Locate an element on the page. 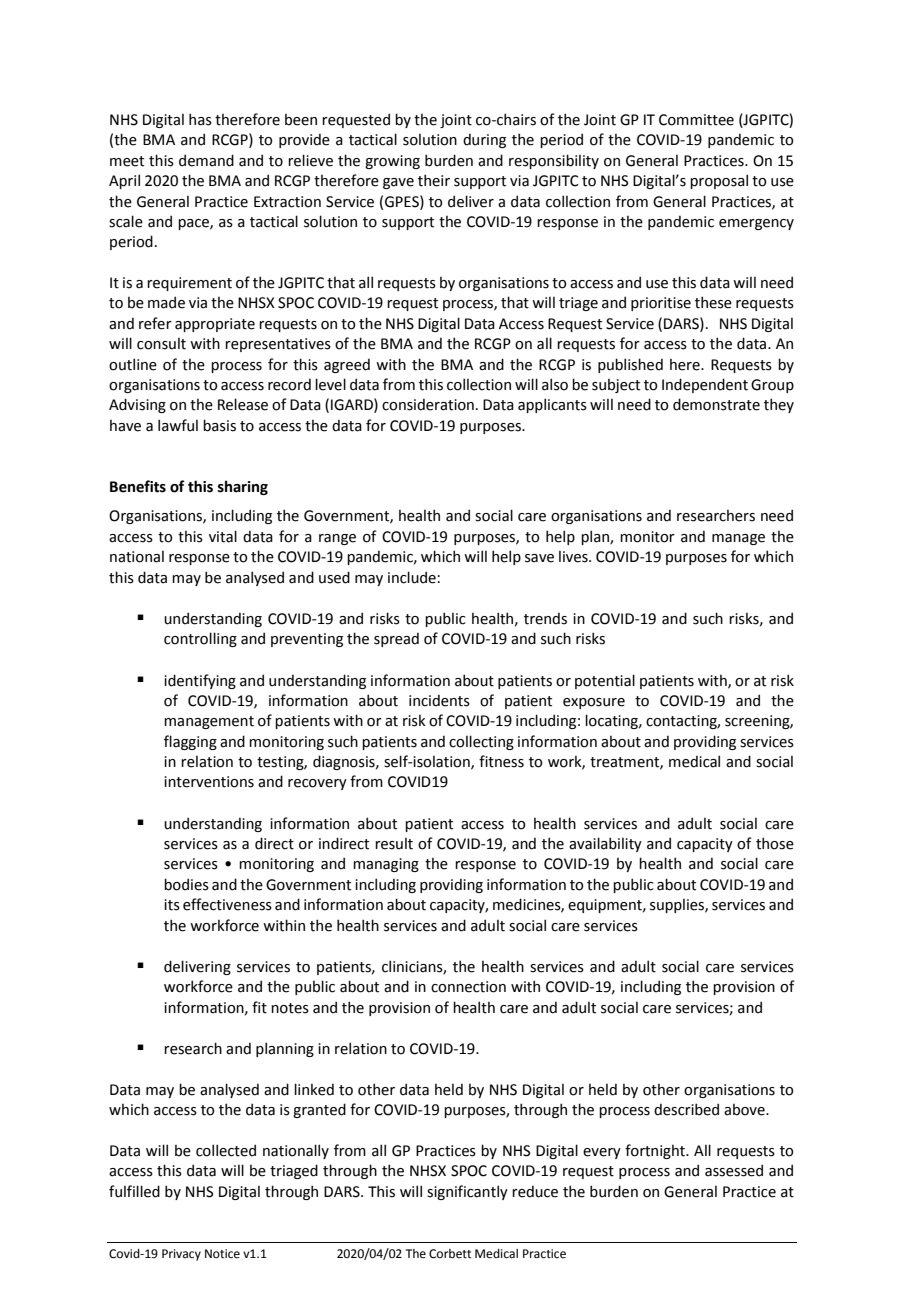 The width and height of the image is (903, 1316). assessed is located at coordinates (734, 1170).
